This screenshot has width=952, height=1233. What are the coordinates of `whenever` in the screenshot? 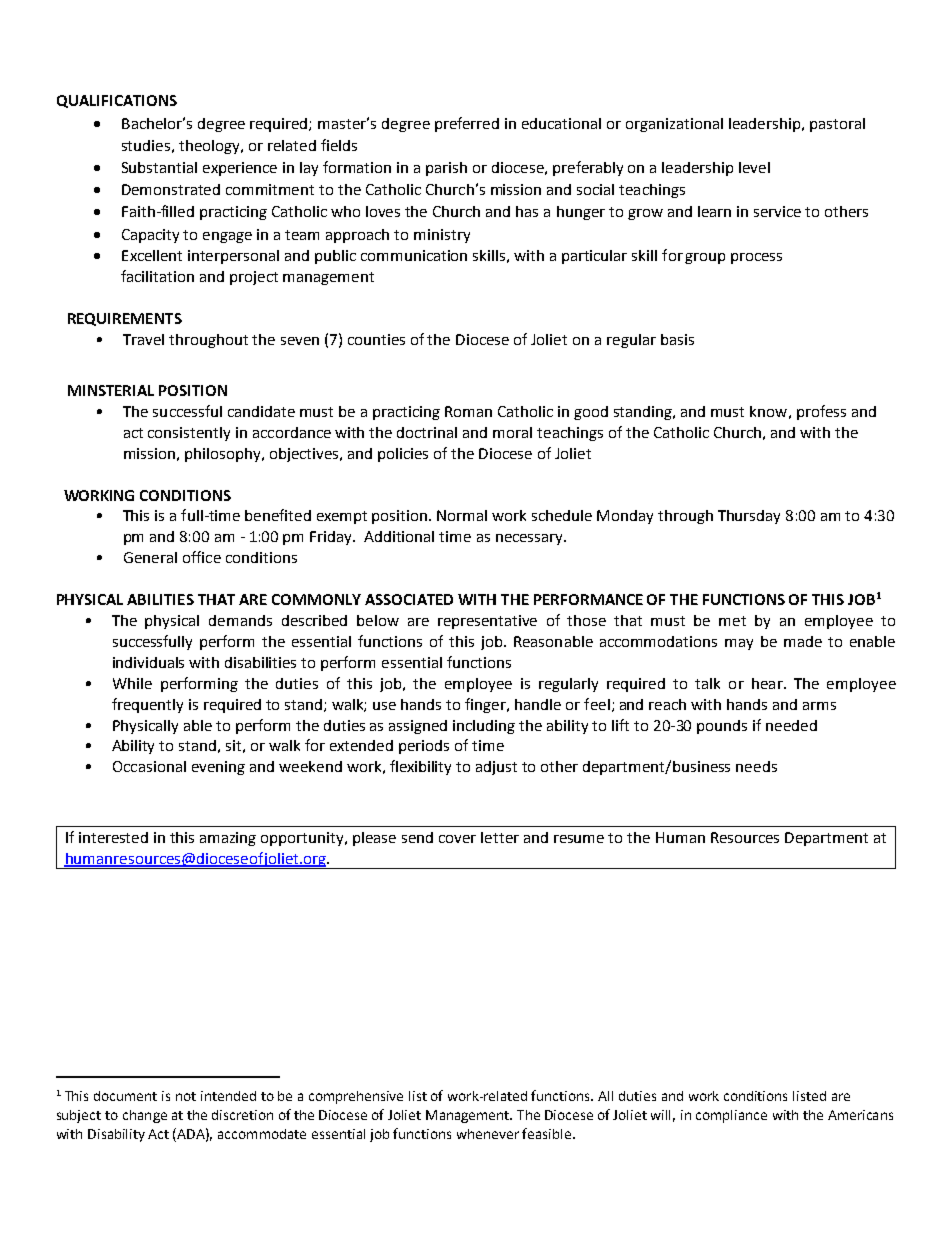 It's located at (488, 1134).
